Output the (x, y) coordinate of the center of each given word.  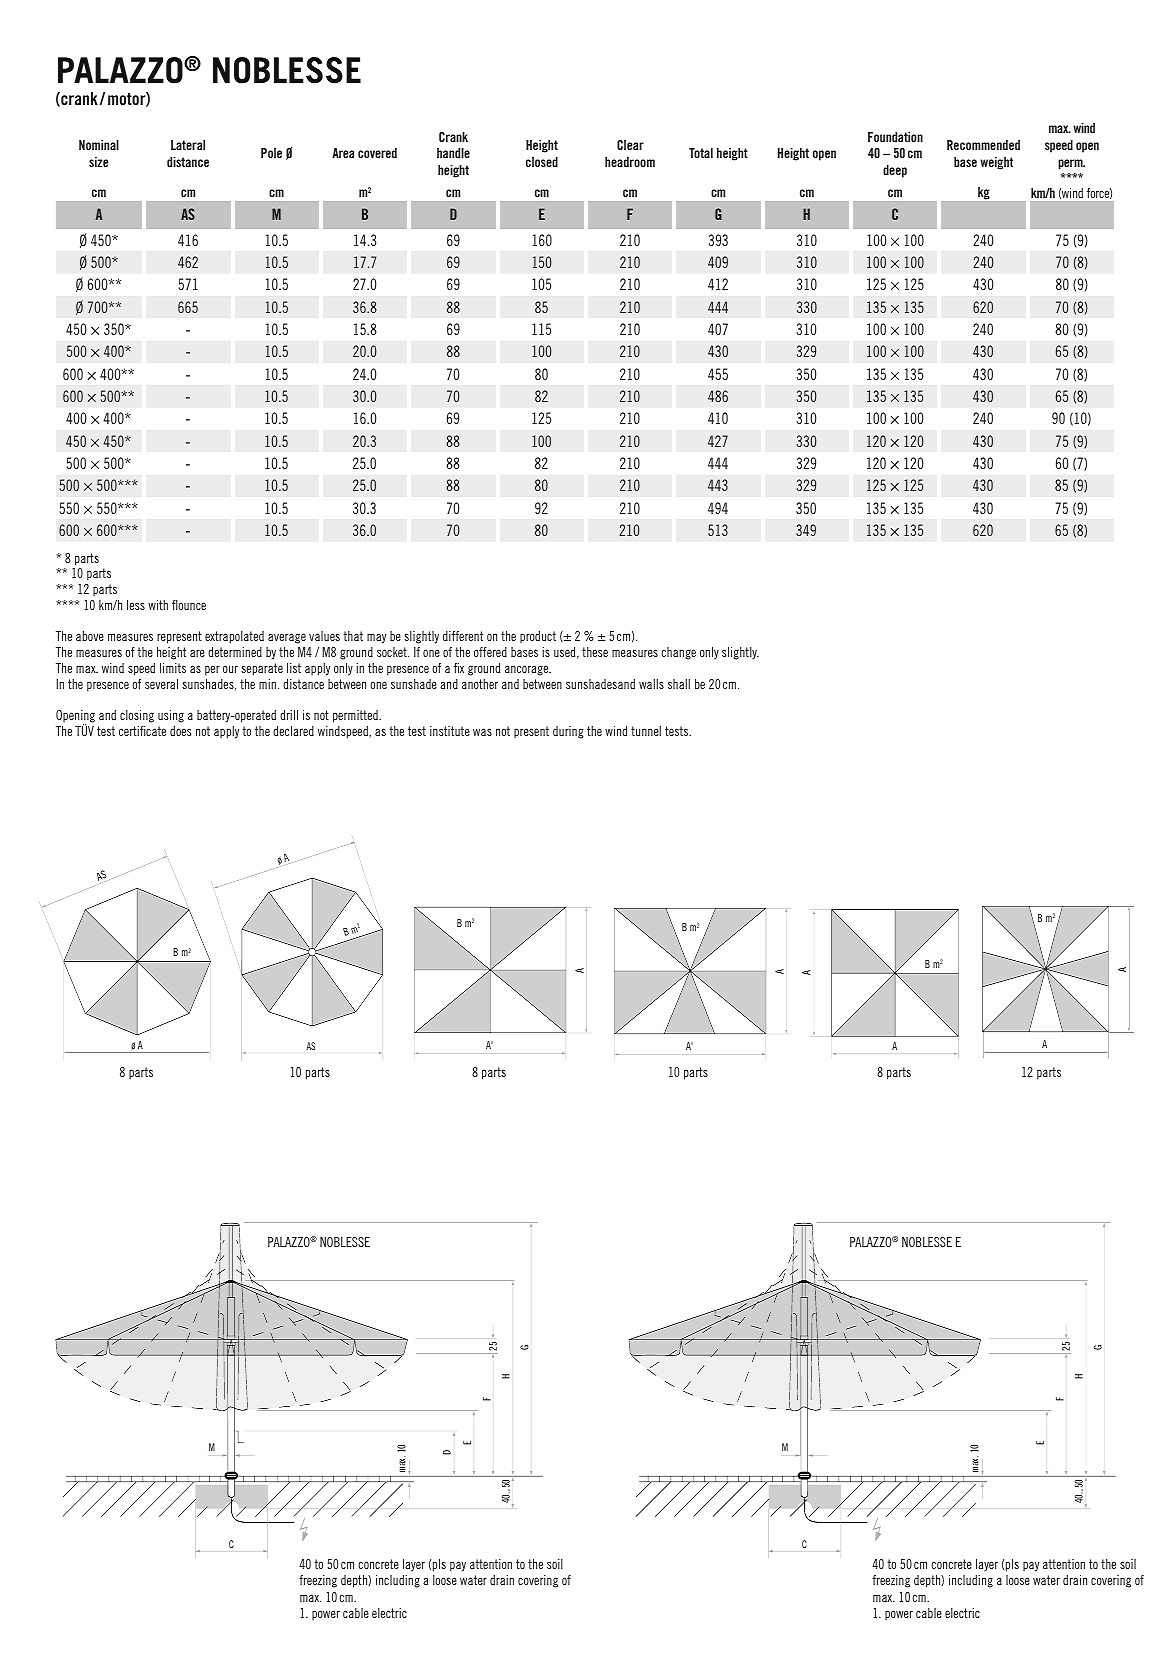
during (568, 732)
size (98, 162)
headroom (630, 162)
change (678, 653)
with (158, 605)
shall (679, 684)
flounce (189, 605)
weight (996, 163)
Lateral (188, 145)
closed (542, 162)
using (171, 716)
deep (895, 171)
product (538, 637)
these (595, 652)
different (463, 636)
